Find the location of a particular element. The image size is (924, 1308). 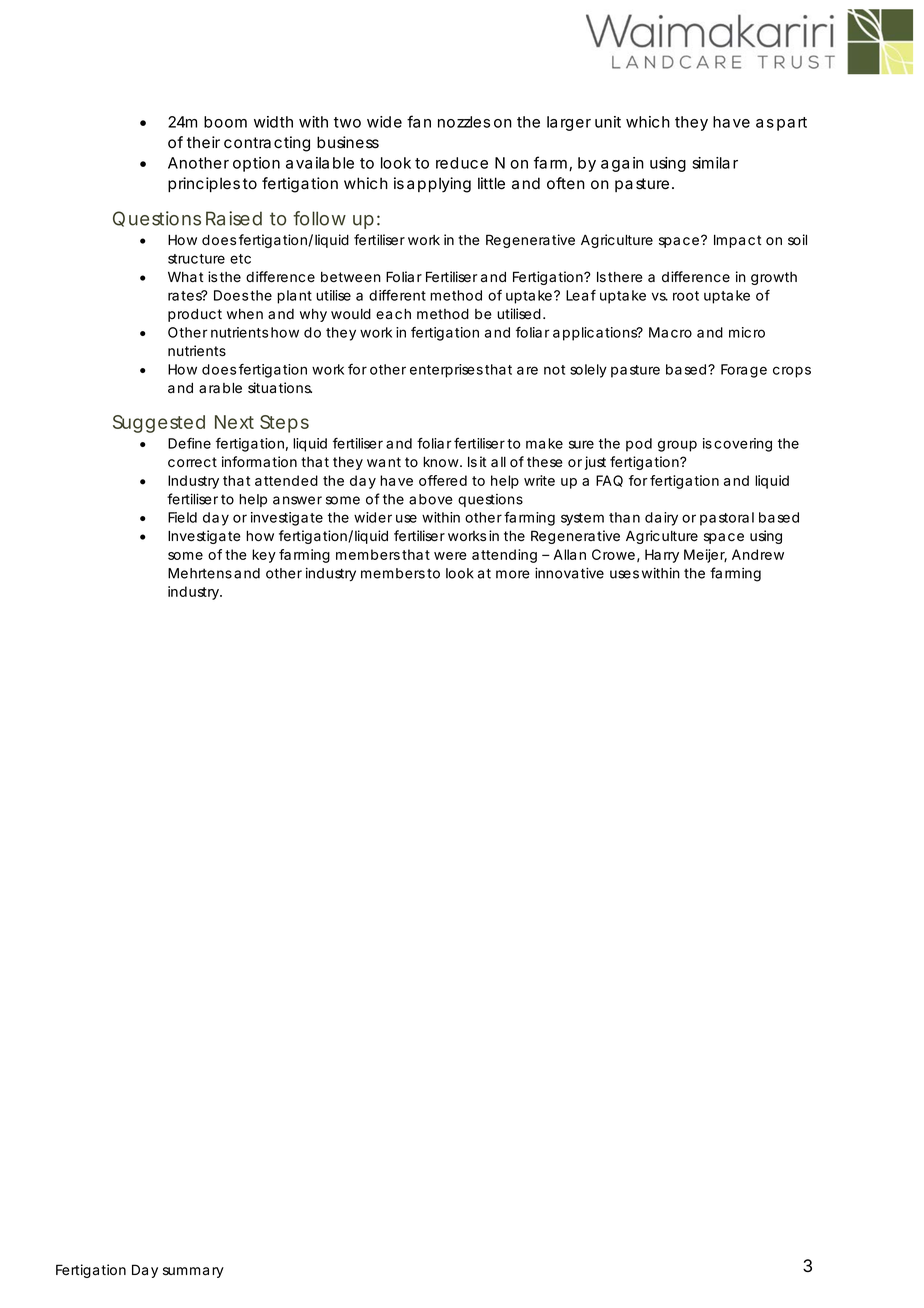

know is located at coordinates (442, 462).
